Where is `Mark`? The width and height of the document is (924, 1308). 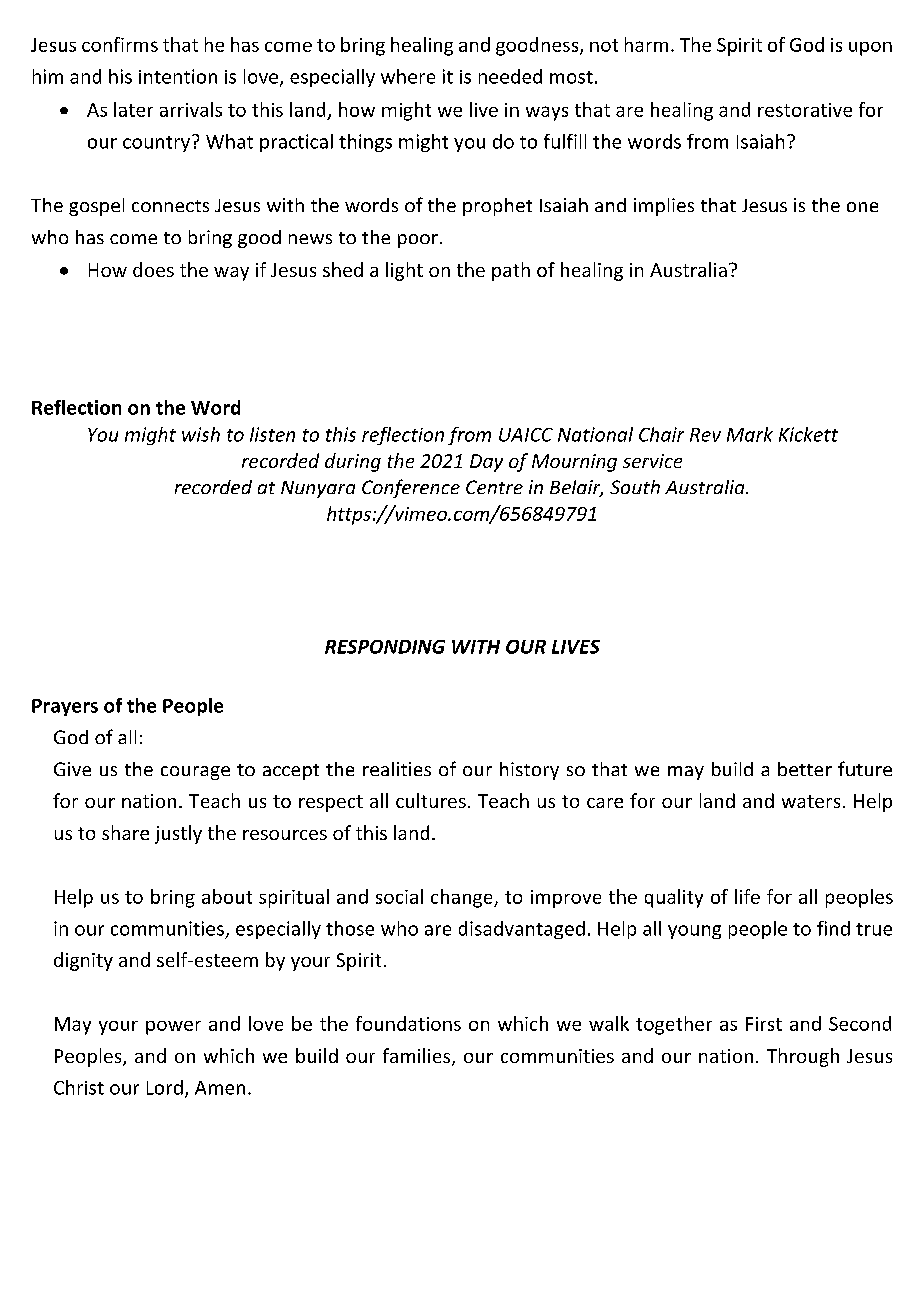 Mark is located at coordinates (750, 434).
